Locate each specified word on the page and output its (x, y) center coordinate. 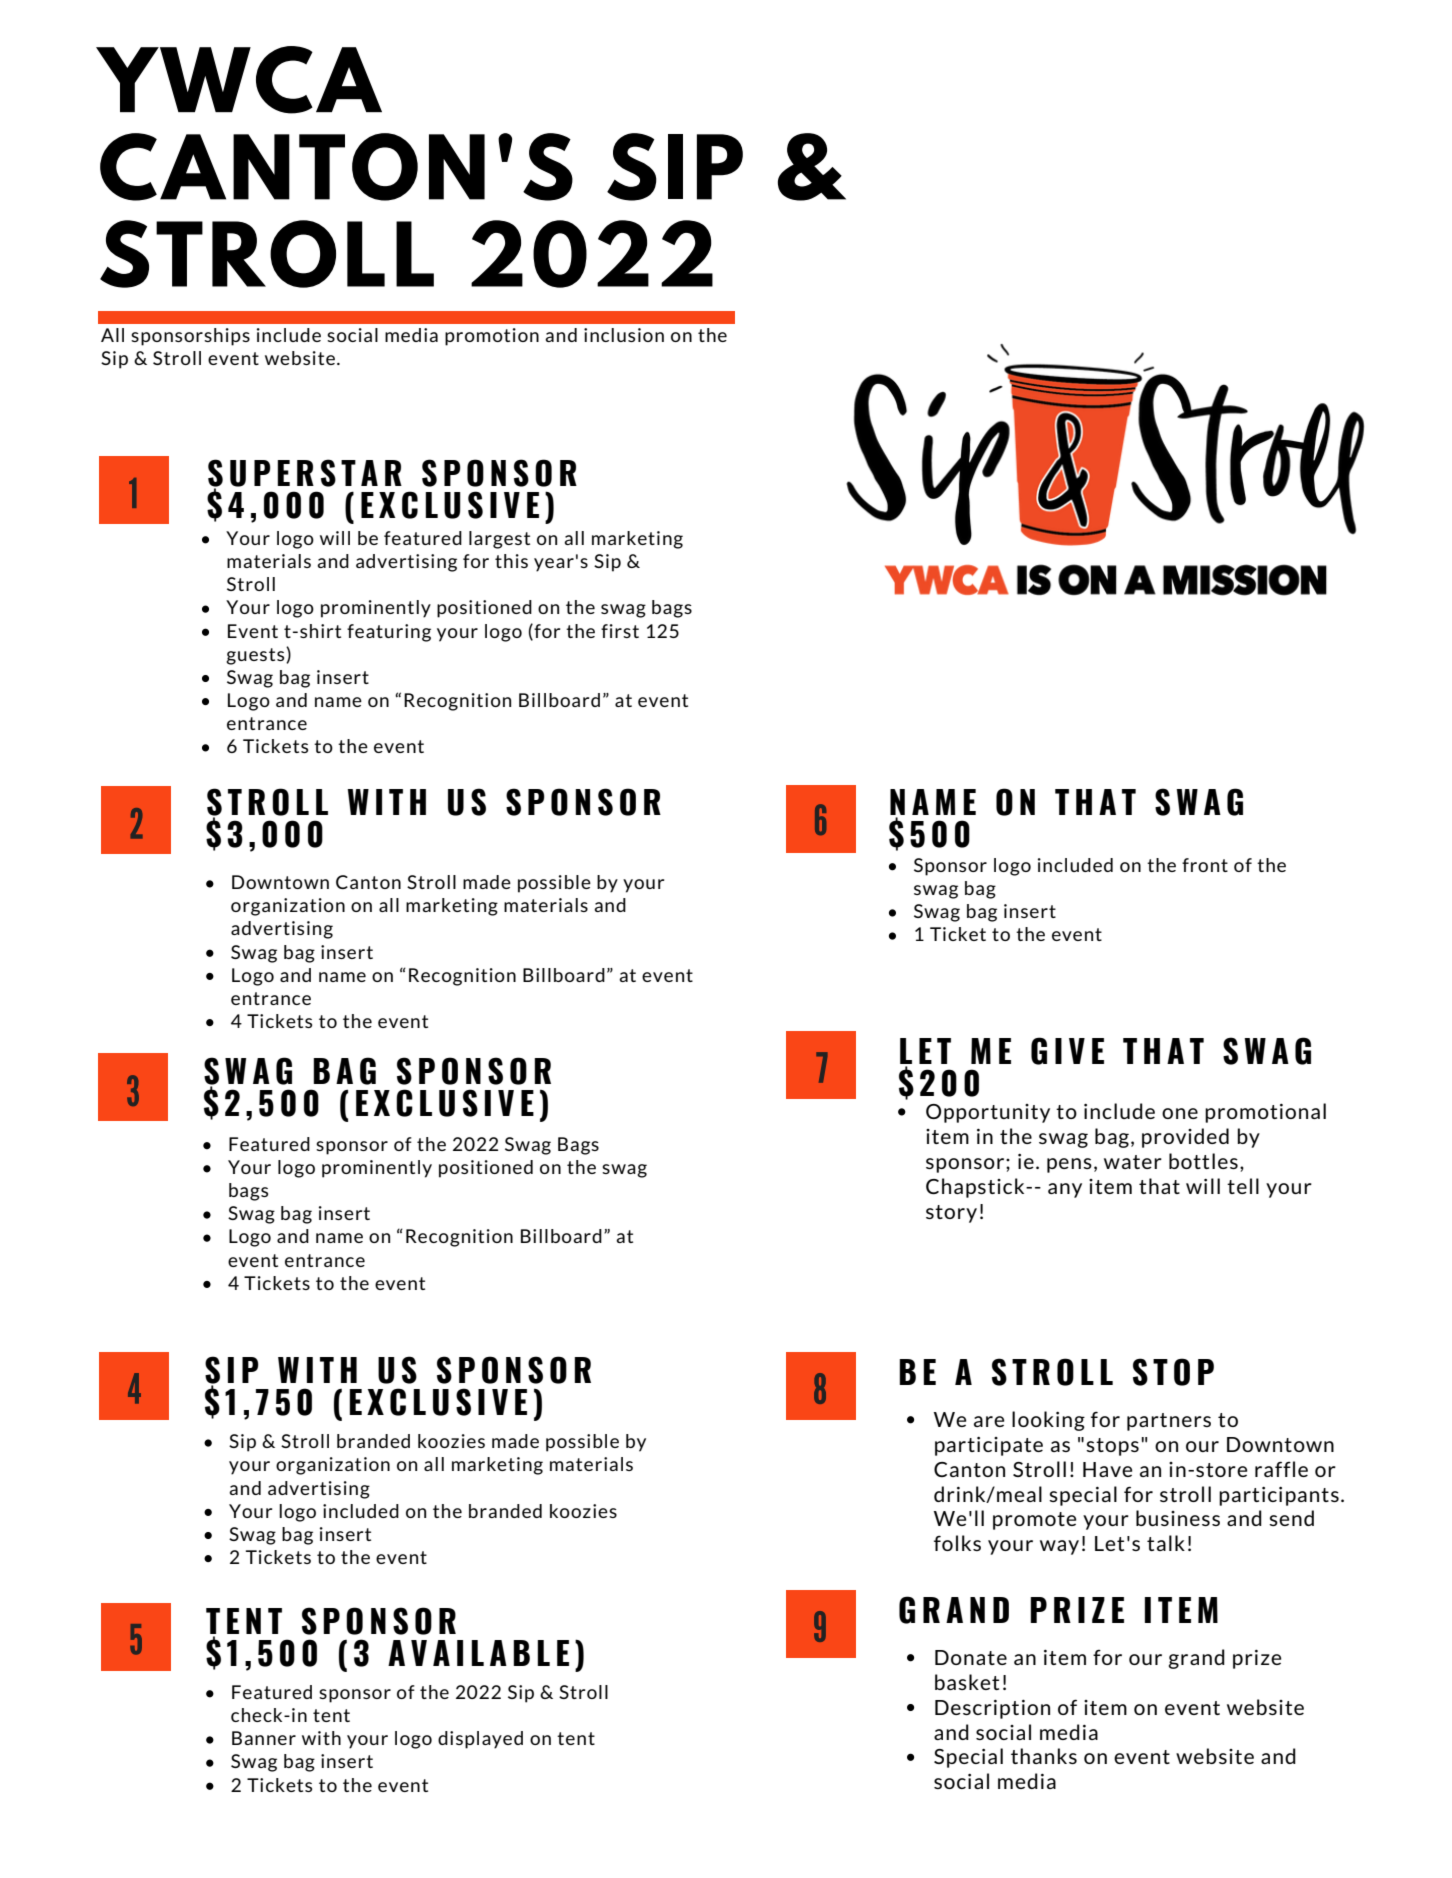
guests (256, 656)
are (989, 1421)
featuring (389, 633)
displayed (480, 1740)
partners (1169, 1422)
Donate (971, 1657)
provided (1185, 1138)
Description (992, 1709)
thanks (1044, 1756)
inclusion (624, 335)
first (620, 631)
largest (499, 540)
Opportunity (988, 1113)
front (1205, 865)
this (511, 561)
